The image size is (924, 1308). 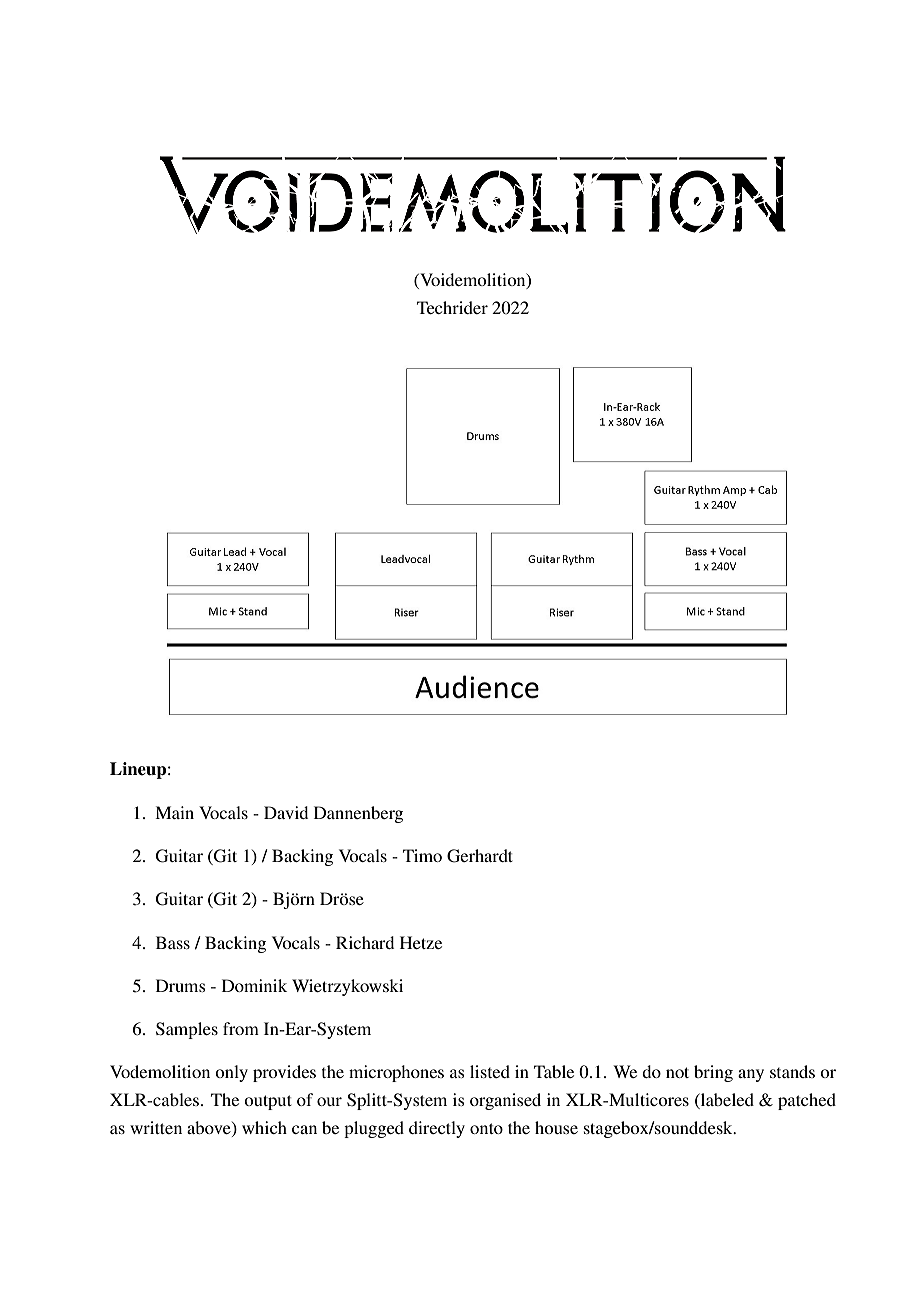 What do you see at coordinates (264, 1127) in the screenshot?
I see `which` at bounding box center [264, 1127].
